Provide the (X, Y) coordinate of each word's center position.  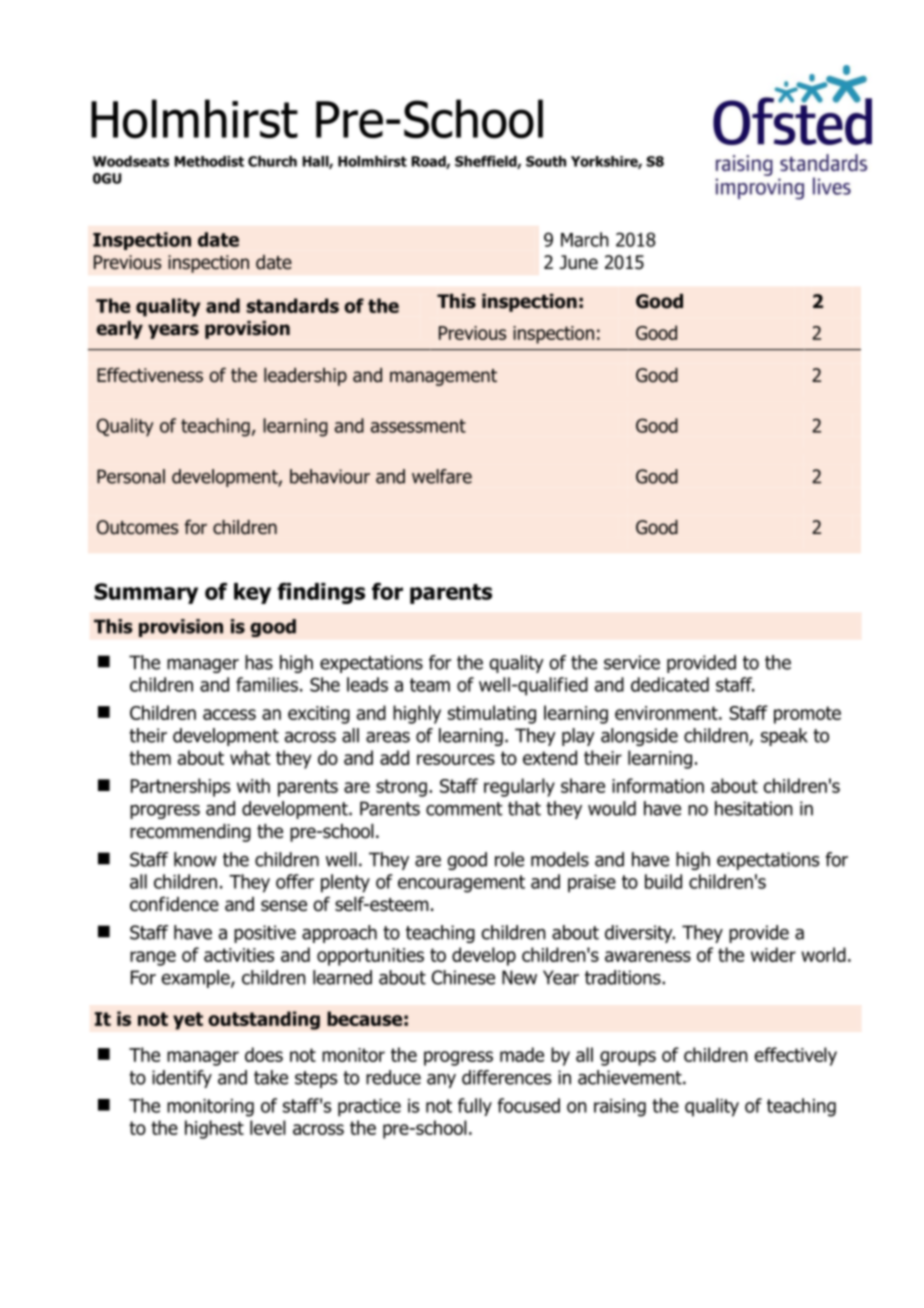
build (663, 881)
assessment (418, 426)
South (546, 161)
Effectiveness (150, 375)
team (430, 685)
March (585, 239)
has (259, 662)
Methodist (209, 161)
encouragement (461, 884)
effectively (795, 1056)
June (579, 262)
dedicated (670, 684)
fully (475, 1107)
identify (182, 1079)
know (195, 859)
